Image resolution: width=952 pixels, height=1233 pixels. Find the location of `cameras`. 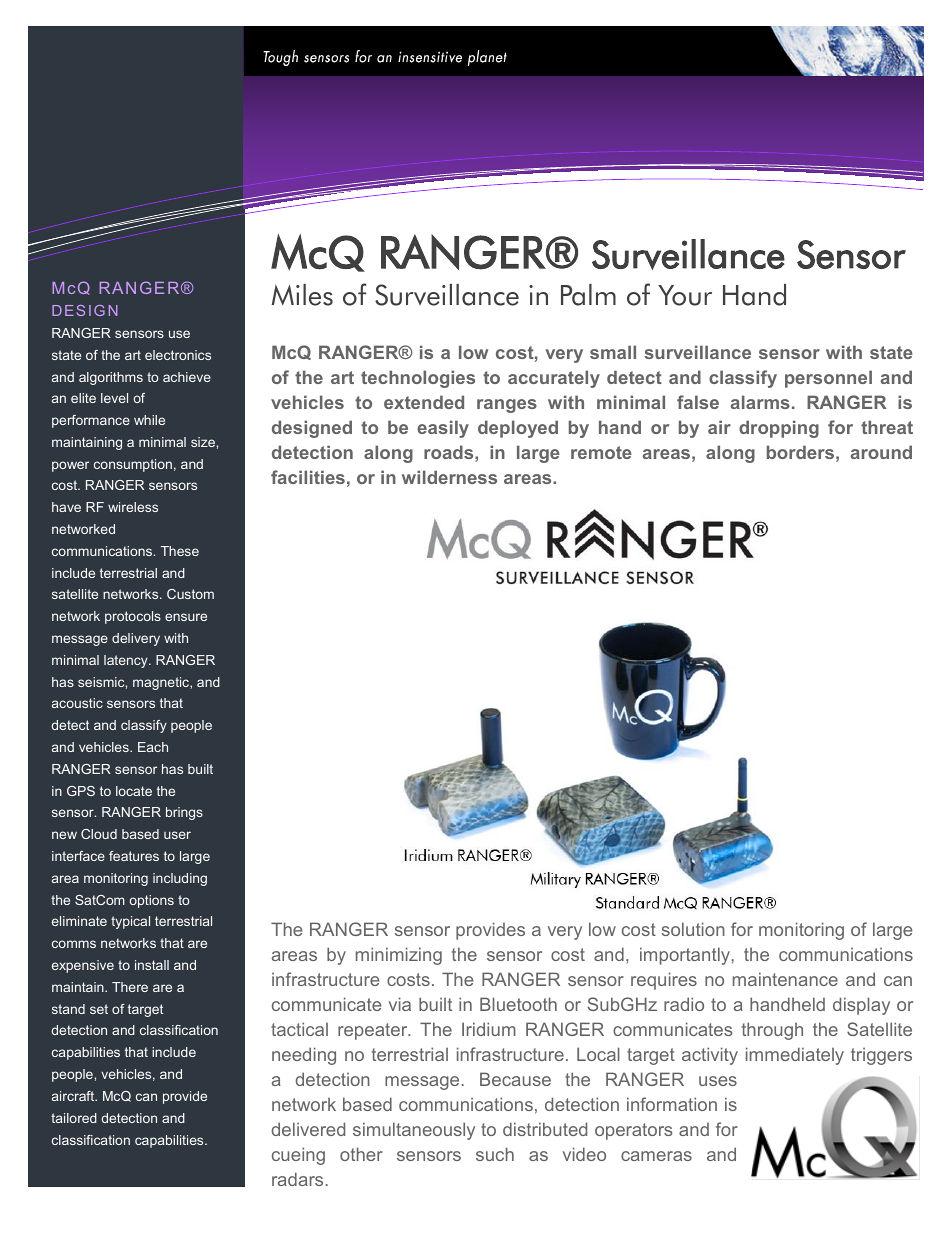

cameras is located at coordinates (656, 1156).
